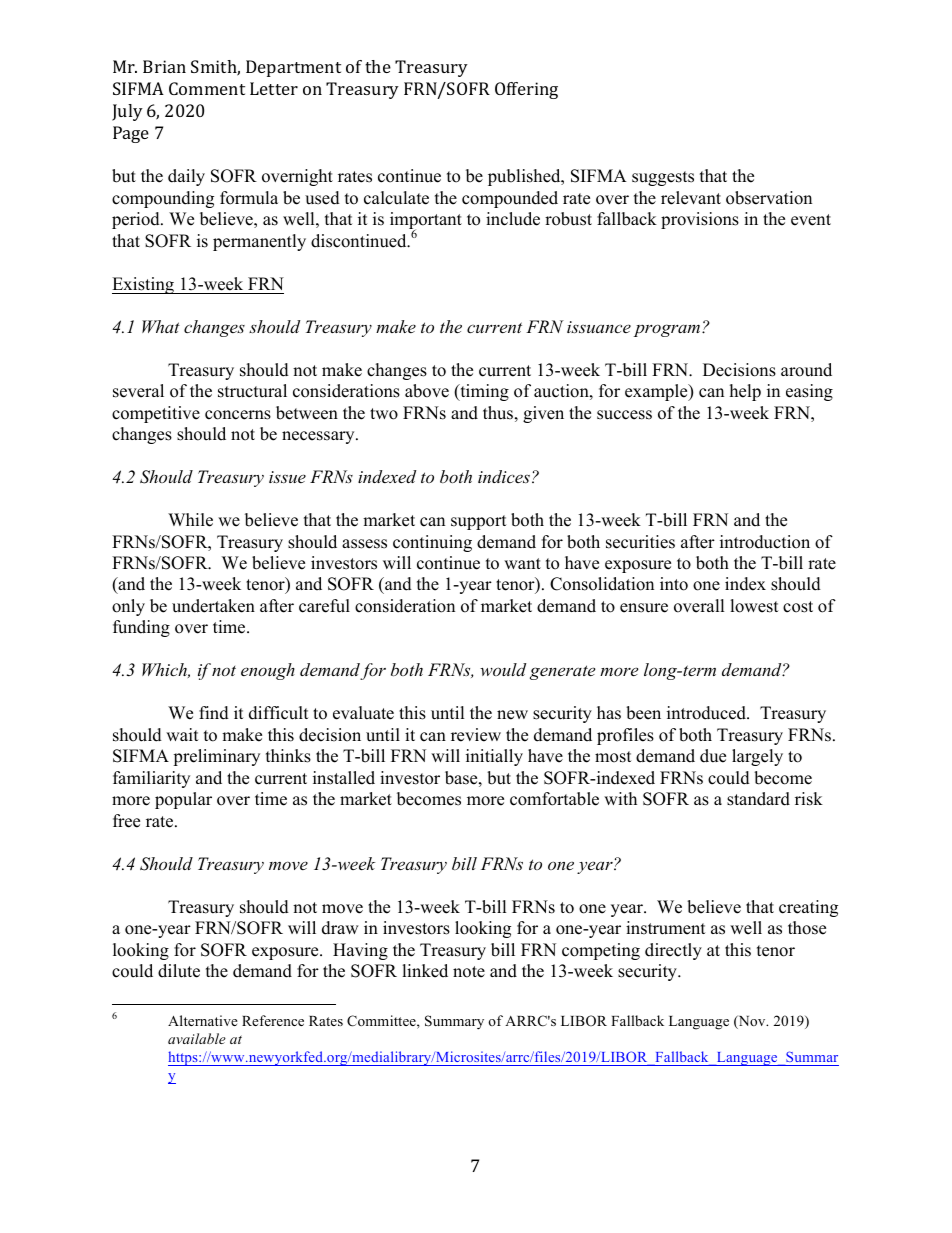  I want to click on Alternative, so click(203, 1020).
